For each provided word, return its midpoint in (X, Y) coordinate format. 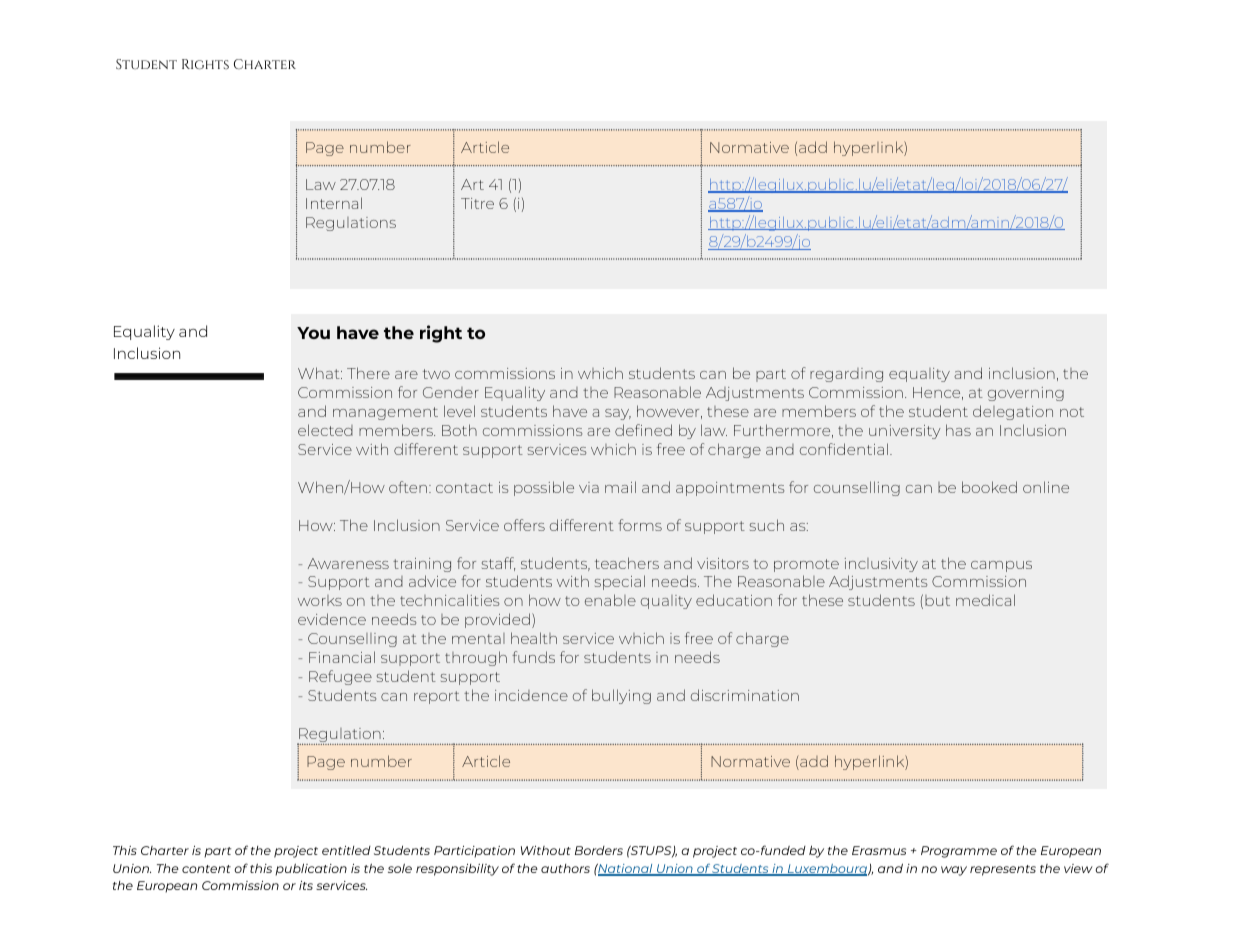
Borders (599, 850)
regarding (846, 375)
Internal (334, 203)
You (313, 333)
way (954, 871)
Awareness (348, 563)
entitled (346, 850)
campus (1001, 566)
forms (640, 525)
